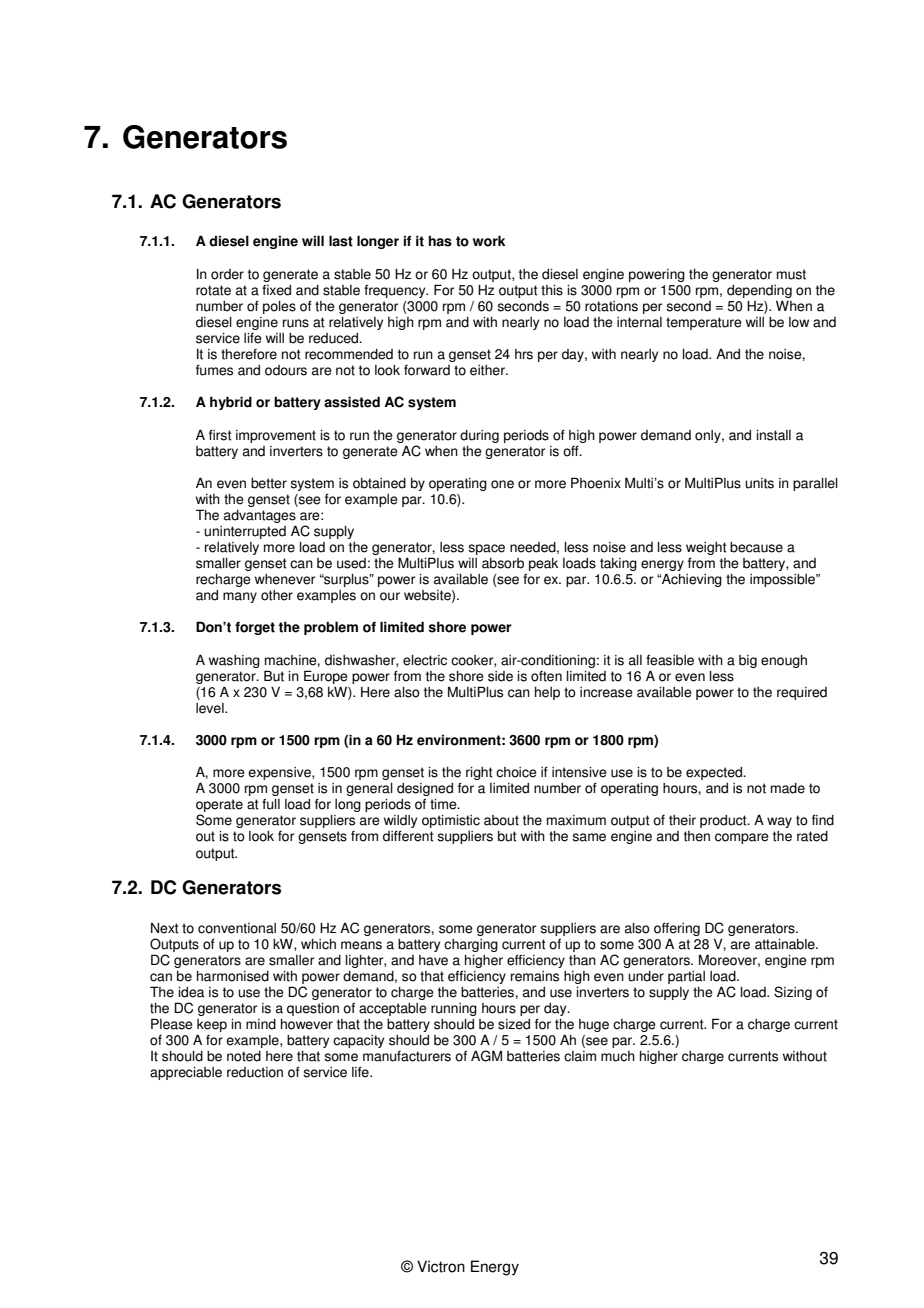 The image size is (924, 1308). I want to click on AGM, so click(486, 1056).
